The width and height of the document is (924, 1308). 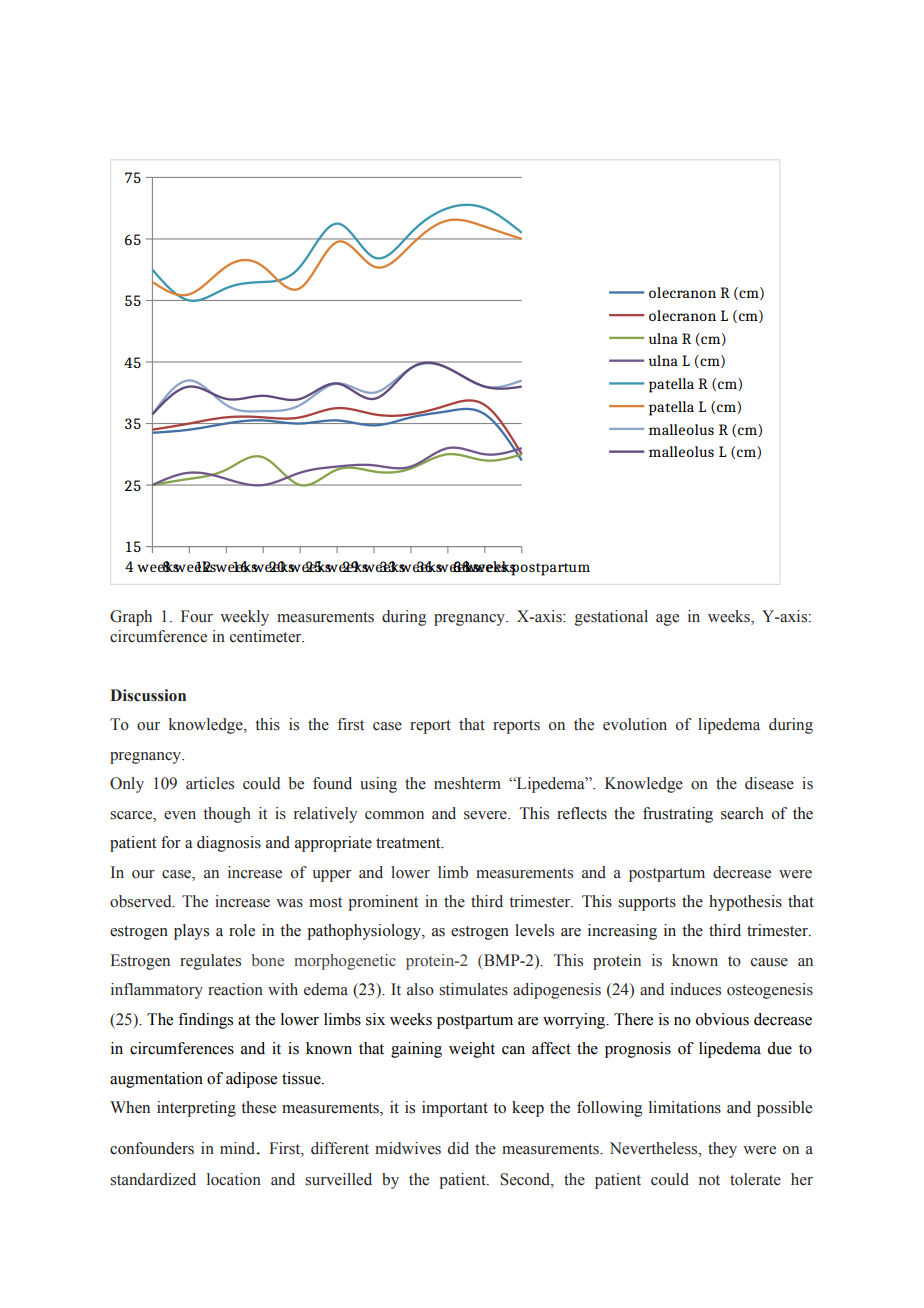 I want to click on disease, so click(x=769, y=783).
